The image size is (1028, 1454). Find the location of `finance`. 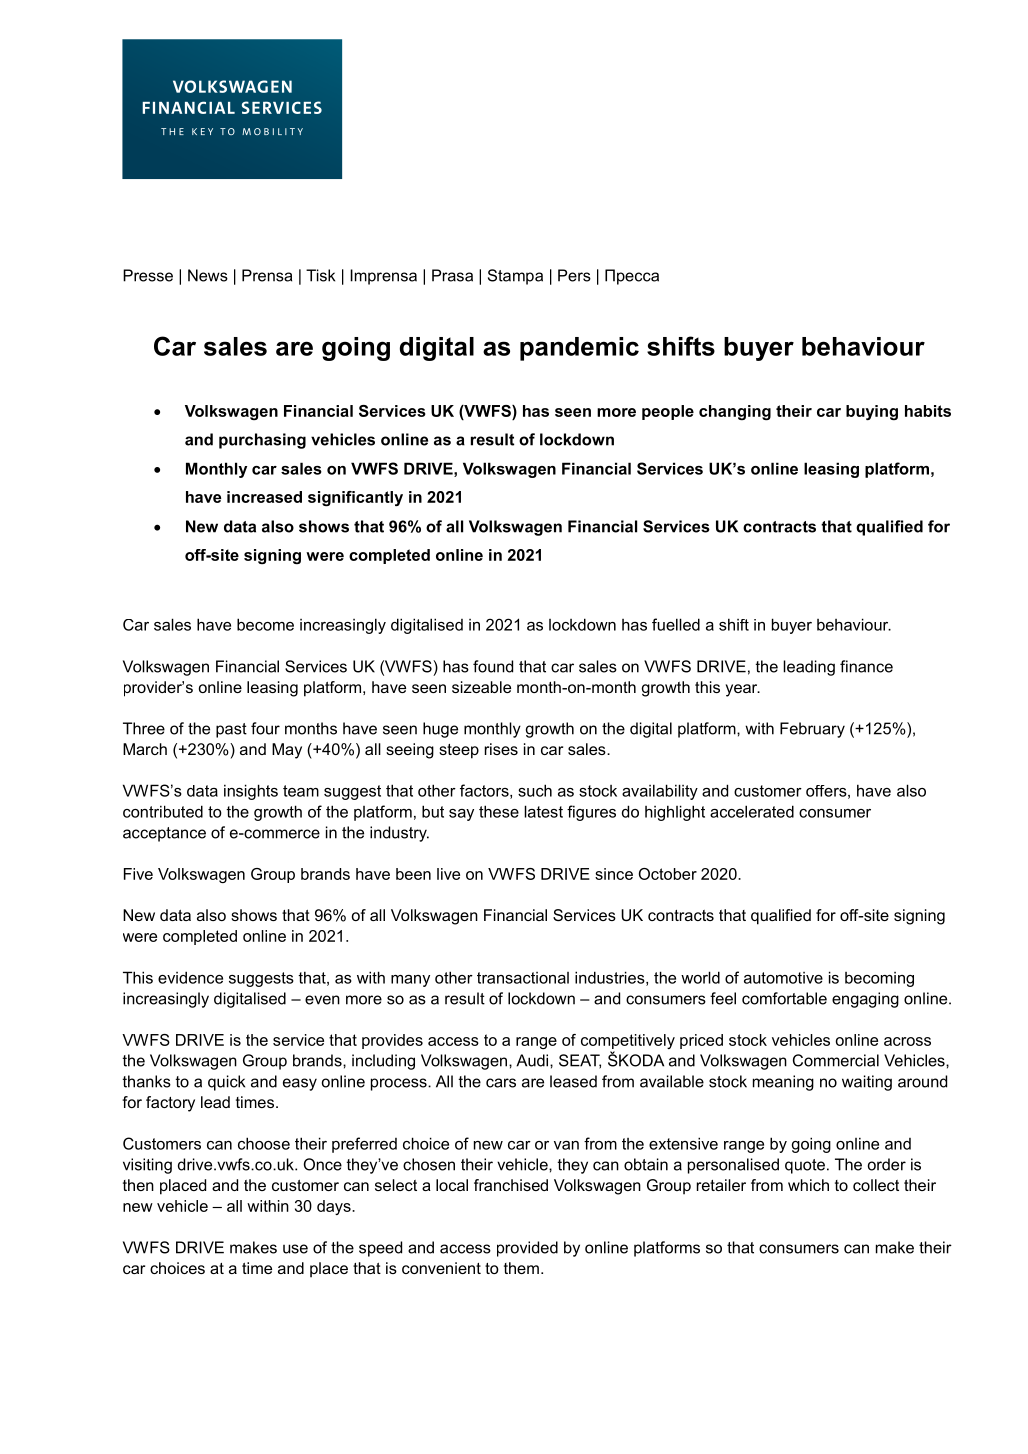

finance is located at coordinates (866, 666).
